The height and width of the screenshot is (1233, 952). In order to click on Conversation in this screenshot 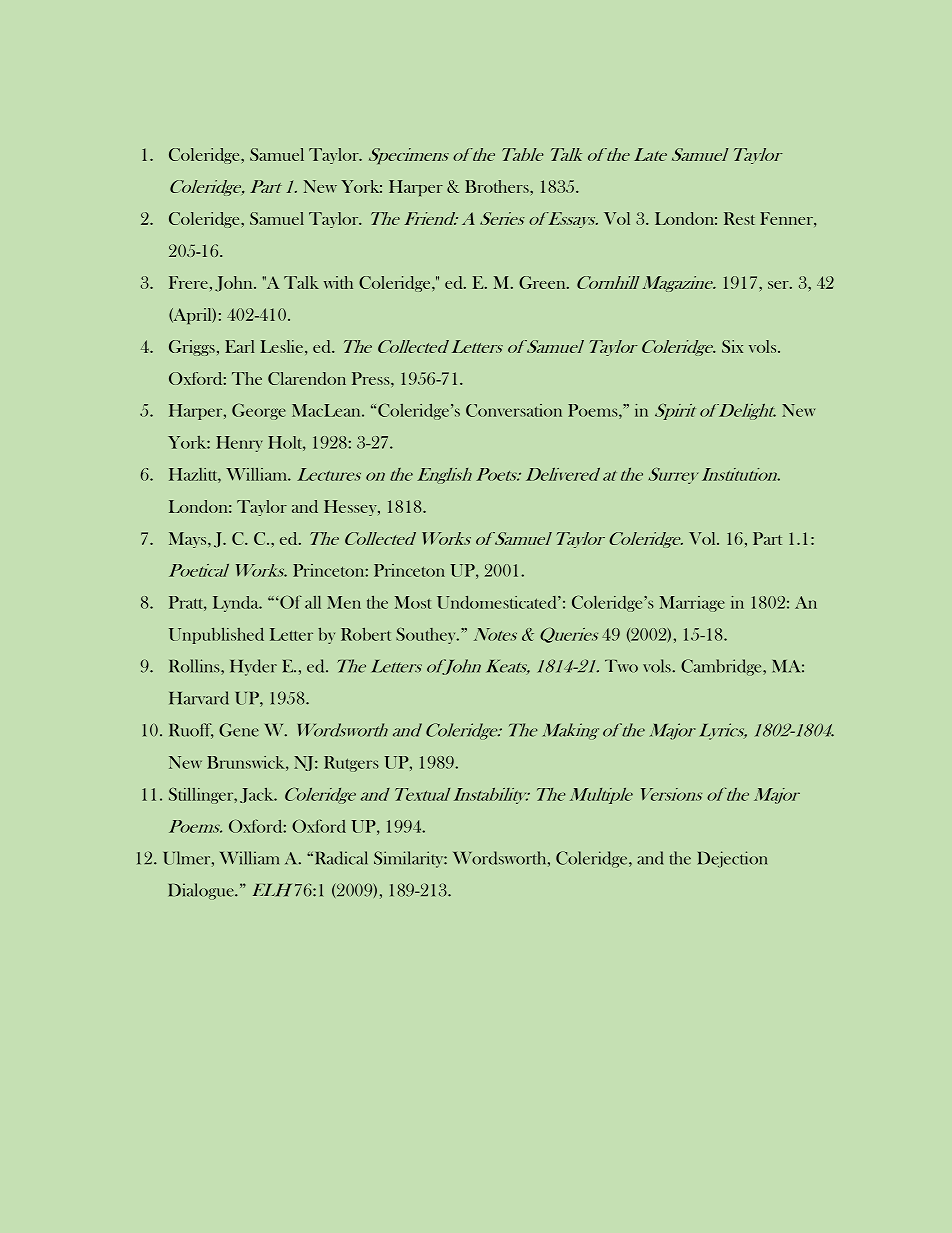, I will do `click(514, 410)`.
